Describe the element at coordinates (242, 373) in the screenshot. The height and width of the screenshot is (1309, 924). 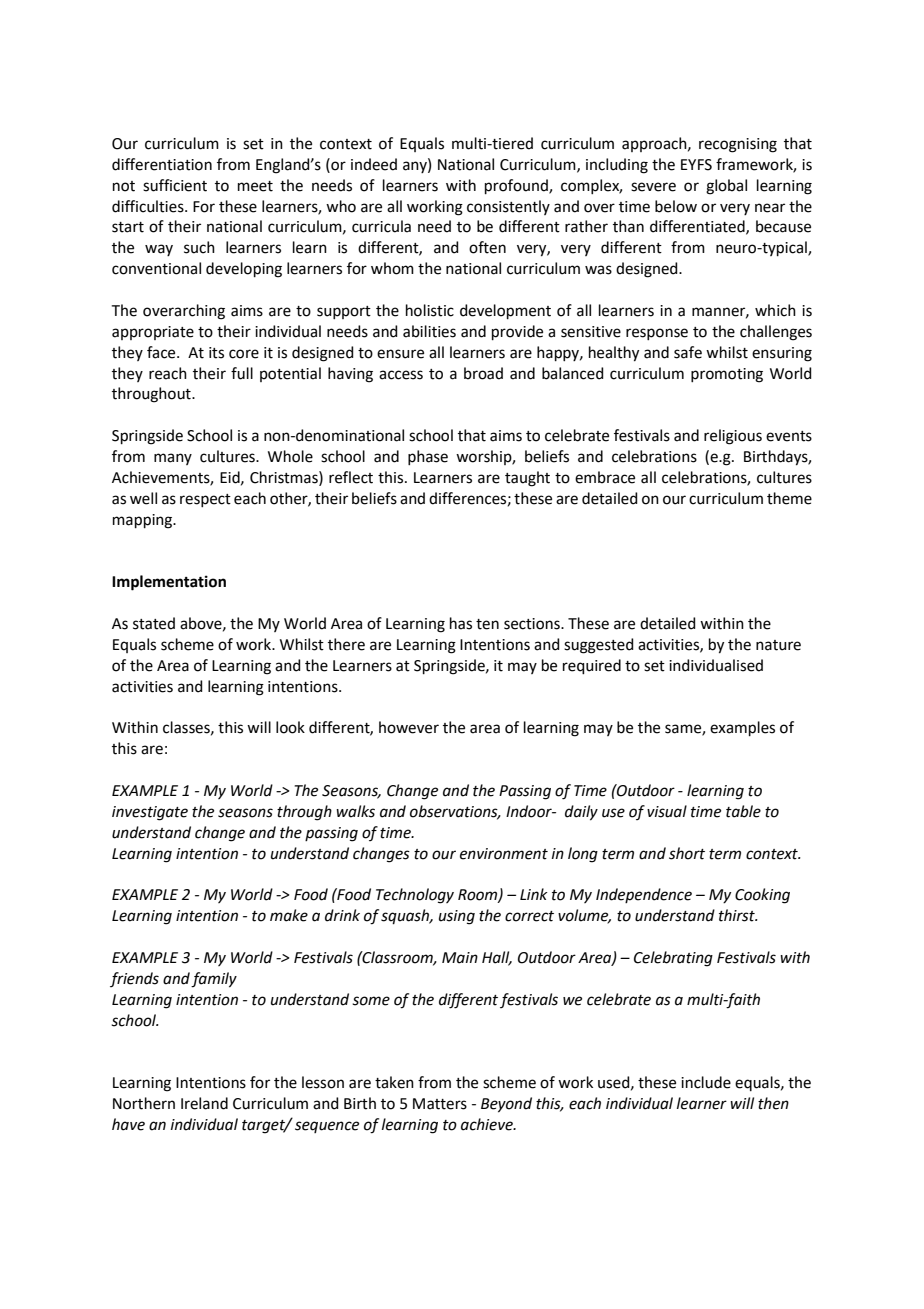
I see `full` at that location.
